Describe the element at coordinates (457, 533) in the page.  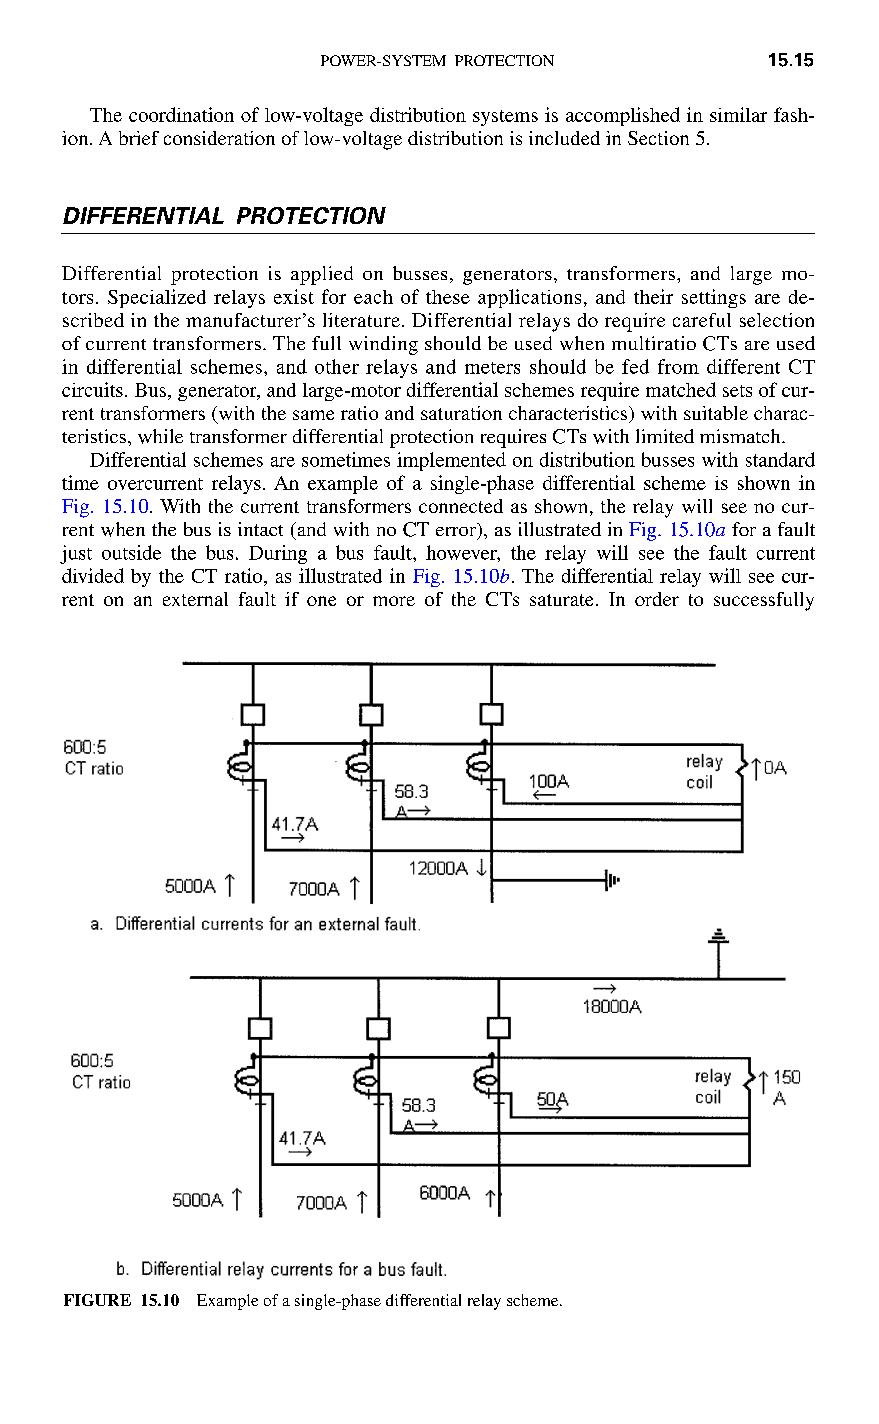
I see `error` at that location.
